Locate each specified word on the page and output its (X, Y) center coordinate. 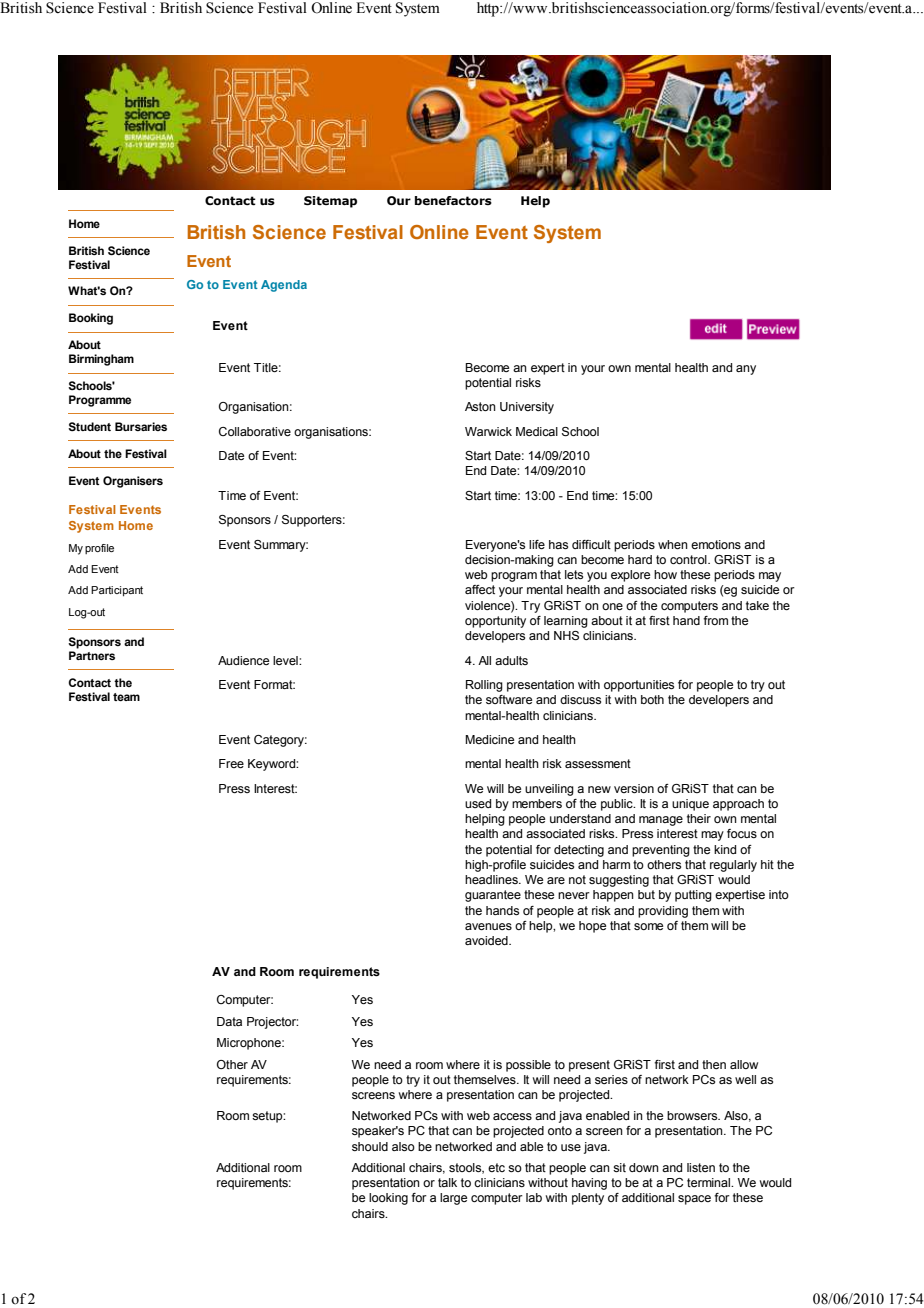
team (126, 697)
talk (447, 1182)
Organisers (133, 482)
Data (229, 1021)
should (370, 1146)
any (746, 370)
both (652, 699)
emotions (716, 544)
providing (663, 912)
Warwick (488, 431)
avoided (487, 940)
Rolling (484, 686)
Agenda (284, 286)
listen (701, 1167)
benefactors (453, 200)
